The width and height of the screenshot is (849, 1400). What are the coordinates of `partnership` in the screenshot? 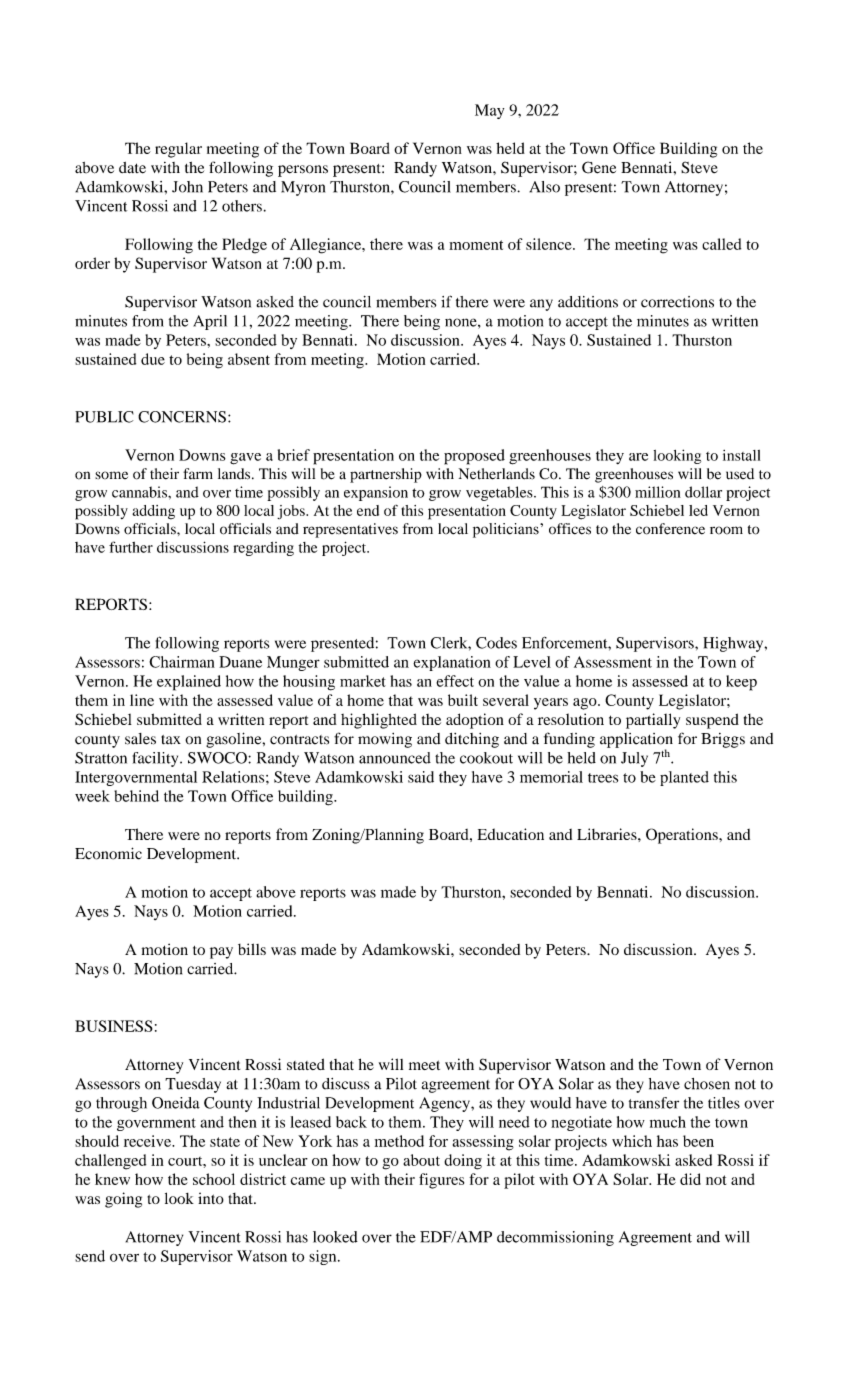 It's located at (386, 475).
